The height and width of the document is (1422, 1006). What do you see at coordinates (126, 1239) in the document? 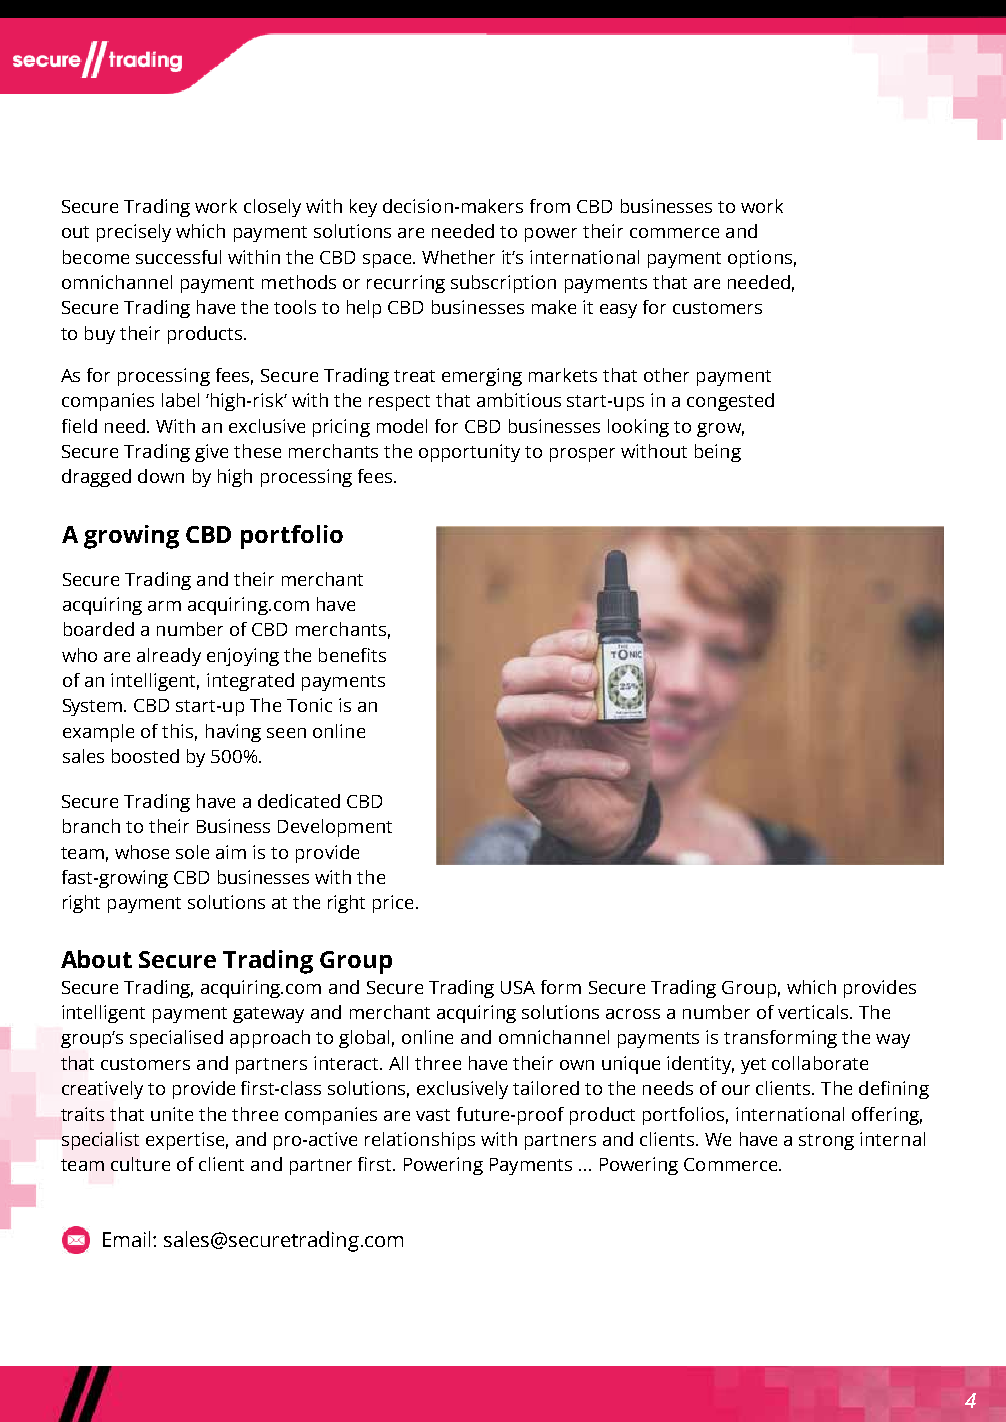
I see `Email` at bounding box center [126, 1239].
